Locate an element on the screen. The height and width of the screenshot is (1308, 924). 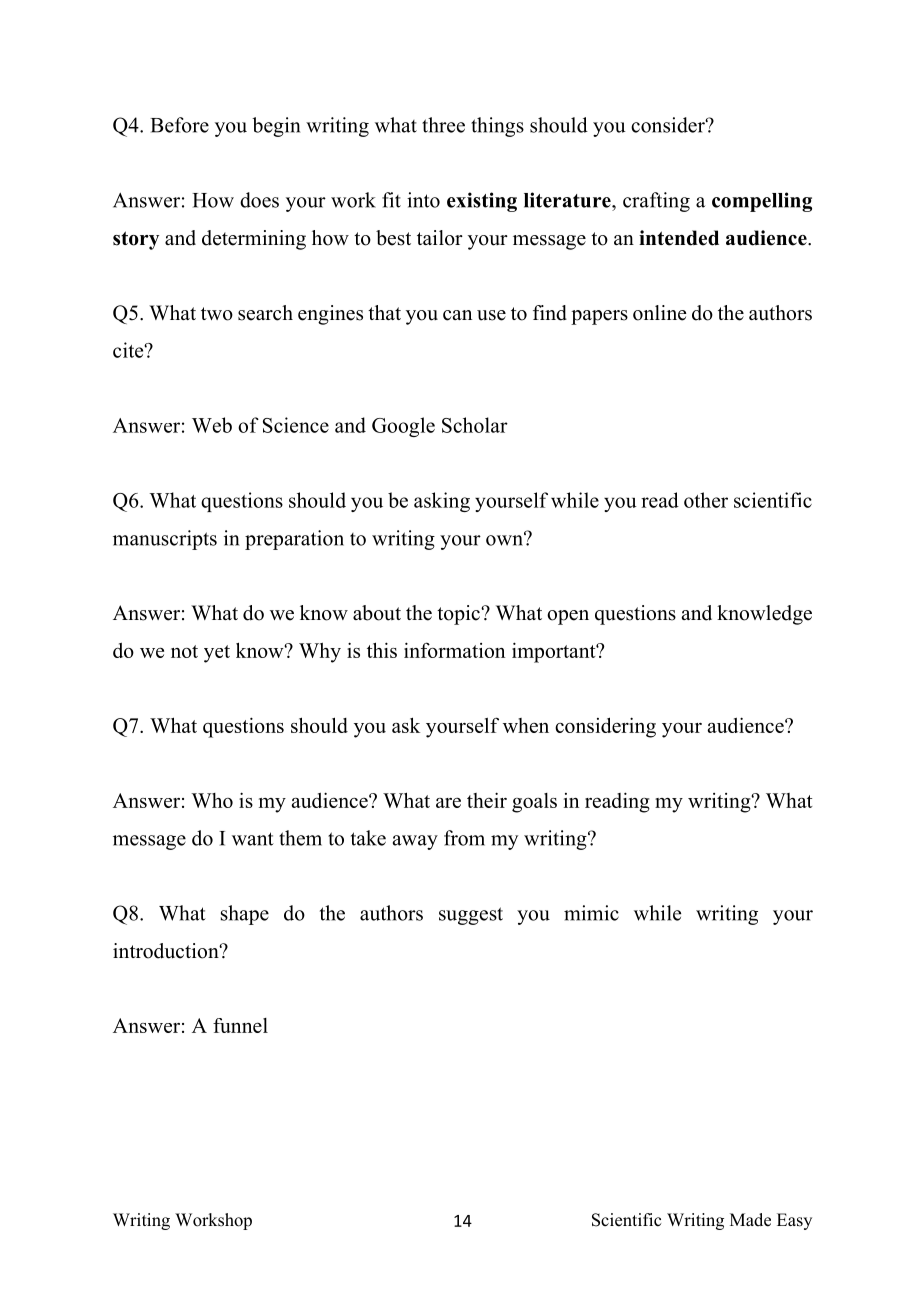
funnel is located at coordinates (240, 1025).
